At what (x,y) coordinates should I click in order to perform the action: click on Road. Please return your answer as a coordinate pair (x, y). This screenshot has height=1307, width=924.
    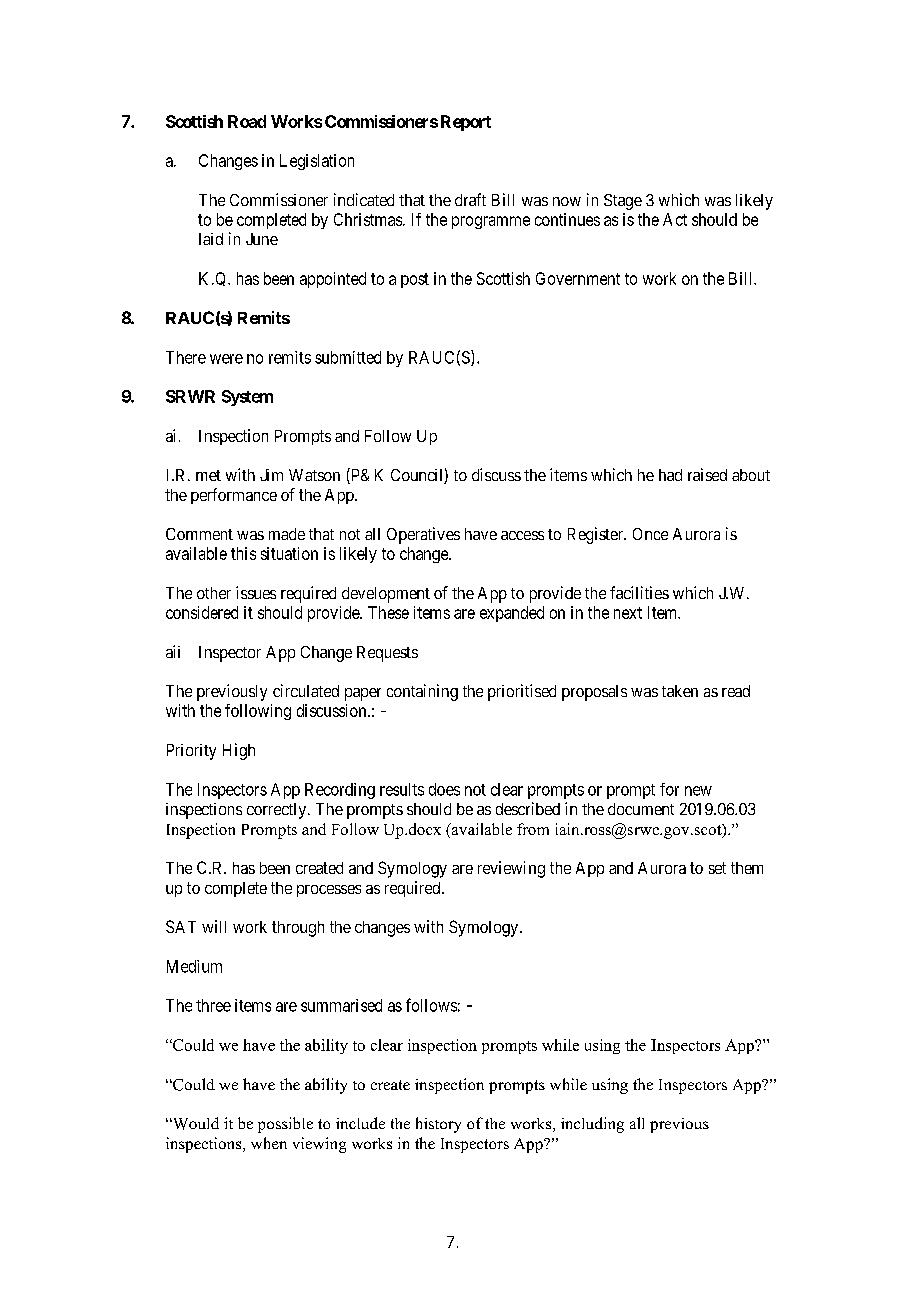
    Looking at the image, I should click on (247, 121).
